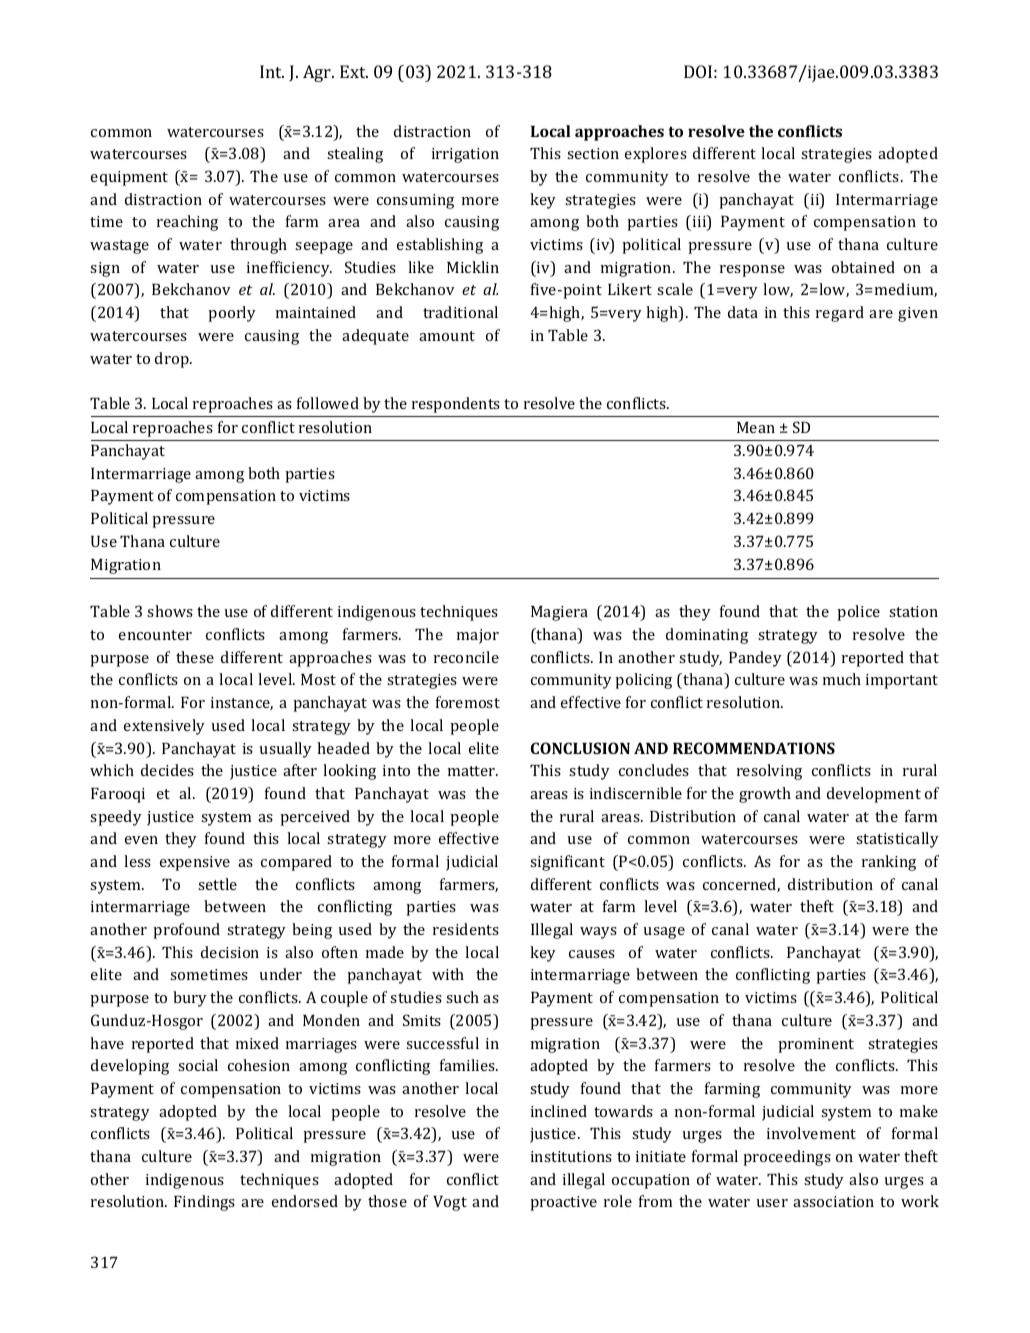  What do you see at coordinates (840, 314) in the image?
I see `regard` at bounding box center [840, 314].
